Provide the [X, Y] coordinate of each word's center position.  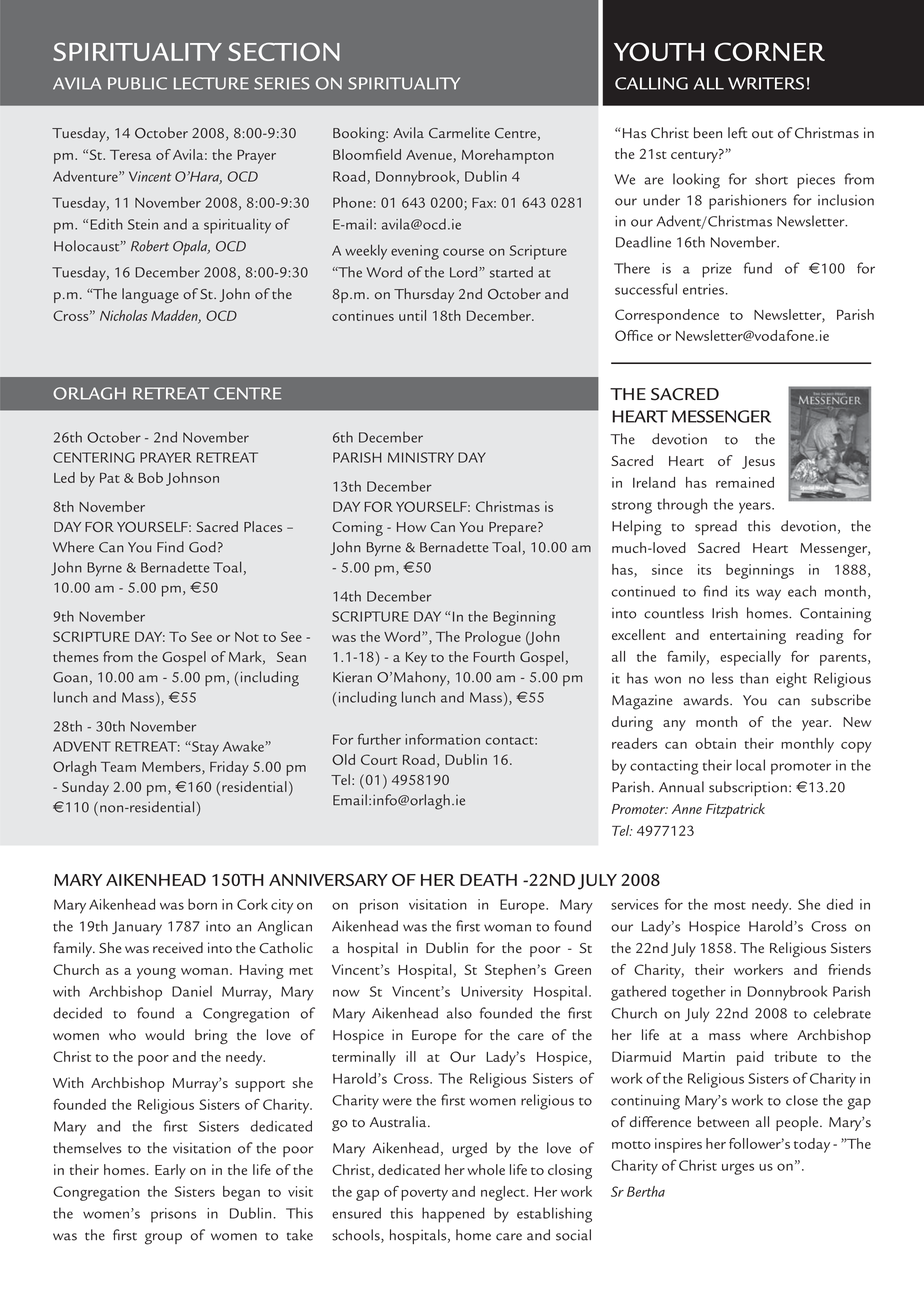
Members [172, 767]
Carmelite [459, 133]
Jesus [758, 462]
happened [453, 1215]
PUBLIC [137, 83]
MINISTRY [421, 457]
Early [170, 1171]
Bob [150, 477]
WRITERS [766, 83]
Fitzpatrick [735, 810]
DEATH [488, 880]
